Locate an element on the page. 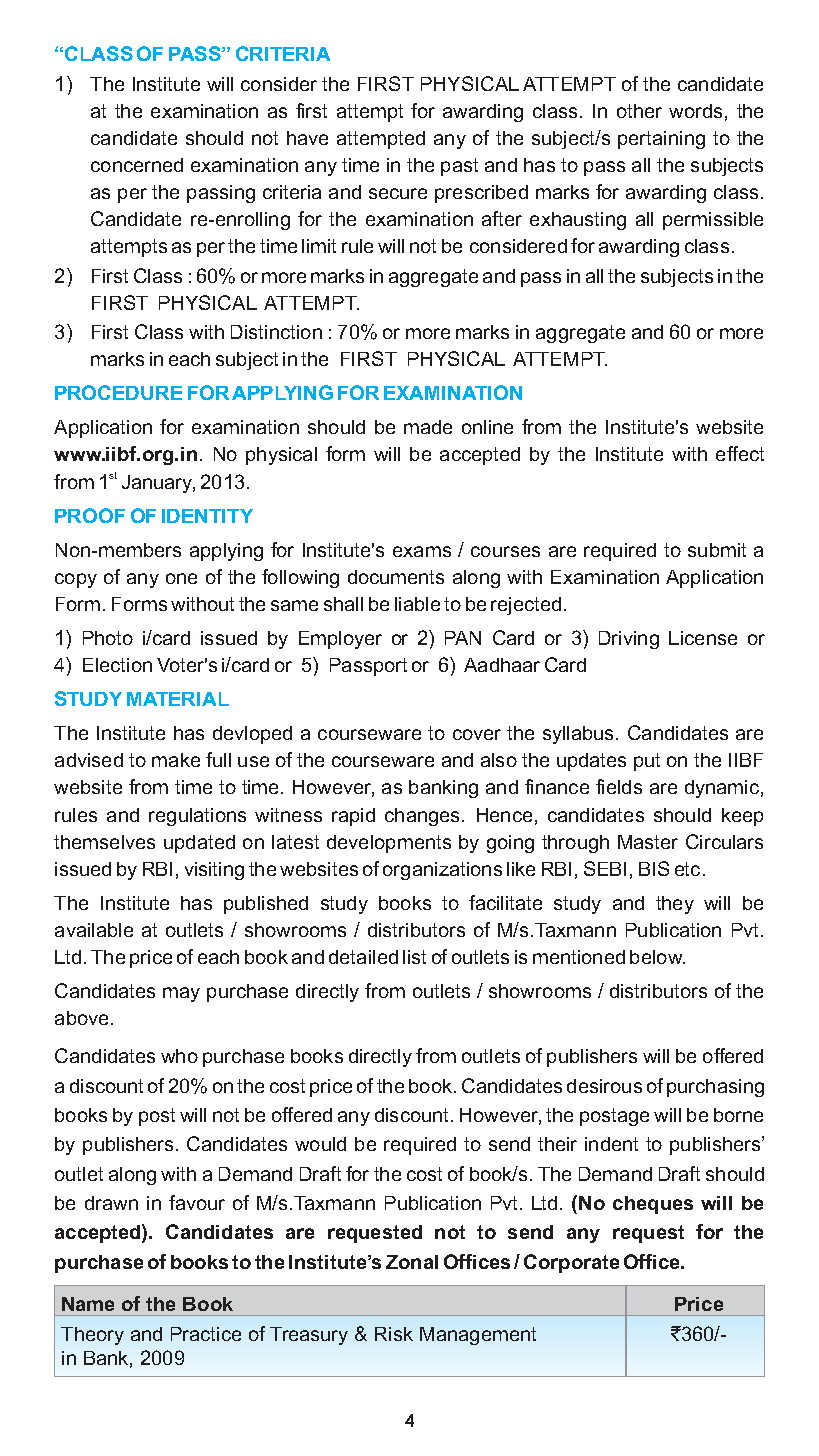 The width and height of the page is (819, 1456). list is located at coordinates (414, 957).
